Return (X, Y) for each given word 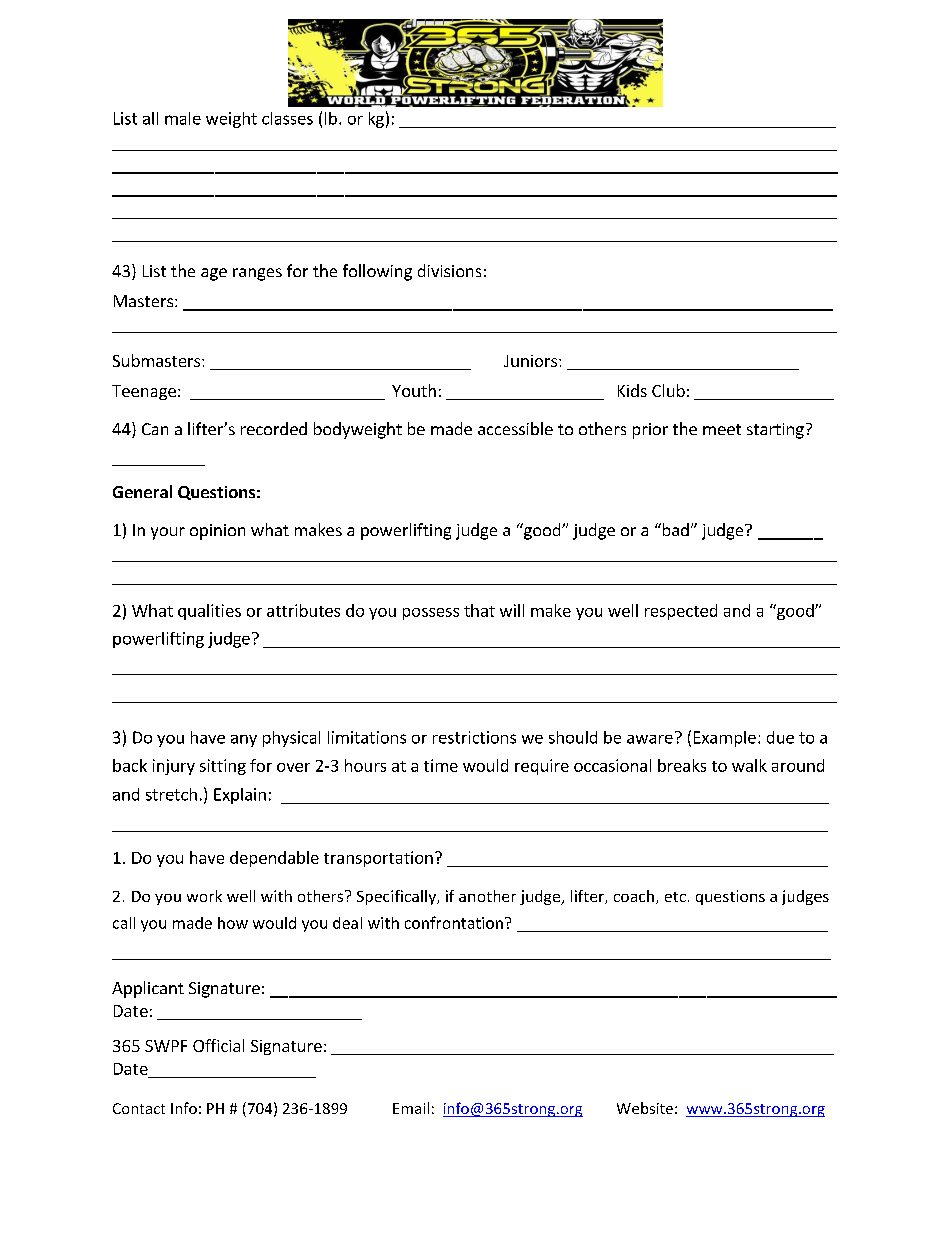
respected (681, 612)
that (479, 610)
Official (218, 1045)
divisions (449, 270)
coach (634, 896)
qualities (209, 612)
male (183, 118)
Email (411, 1108)
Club (668, 390)
